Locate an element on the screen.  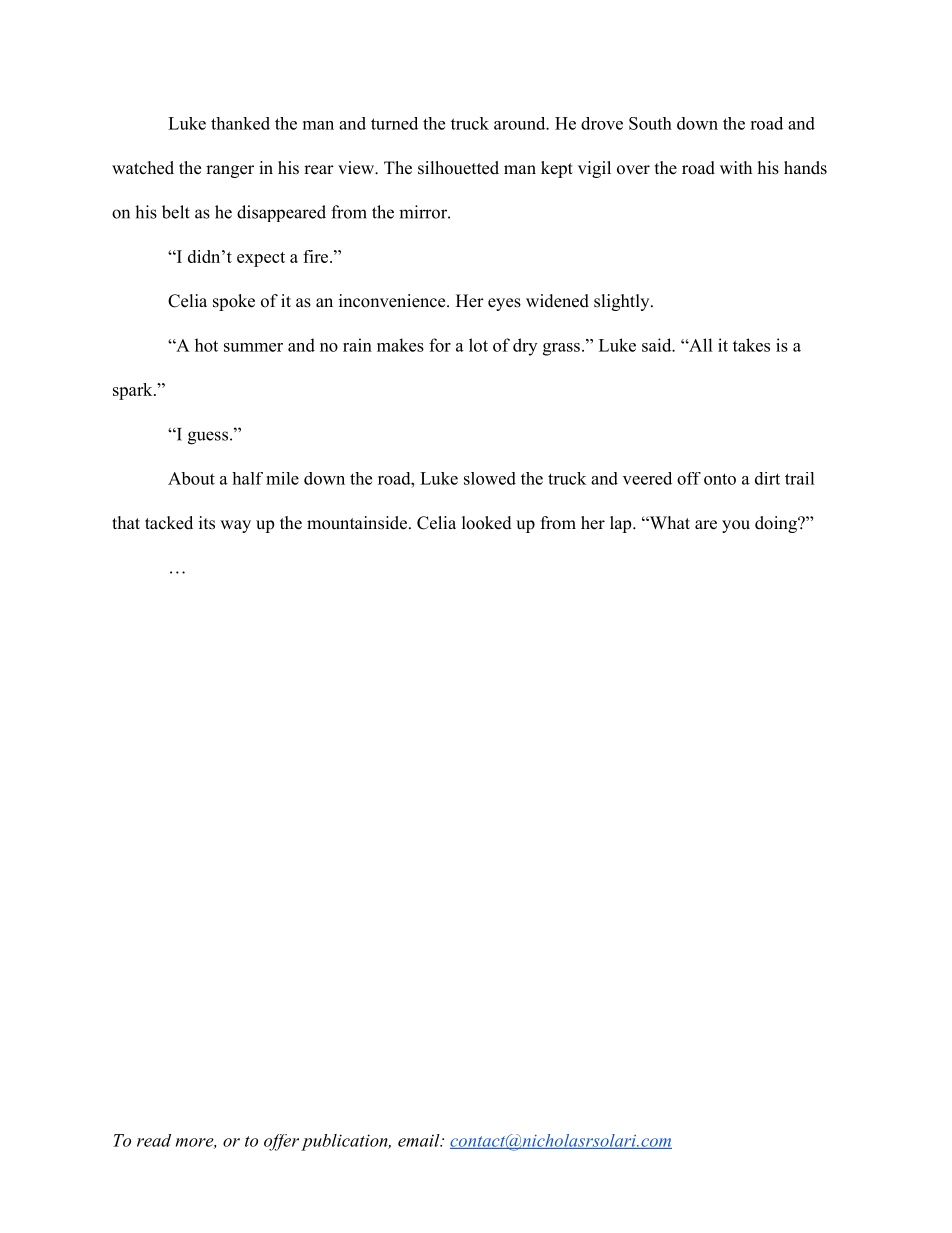
read is located at coordinates (154, 1140).
